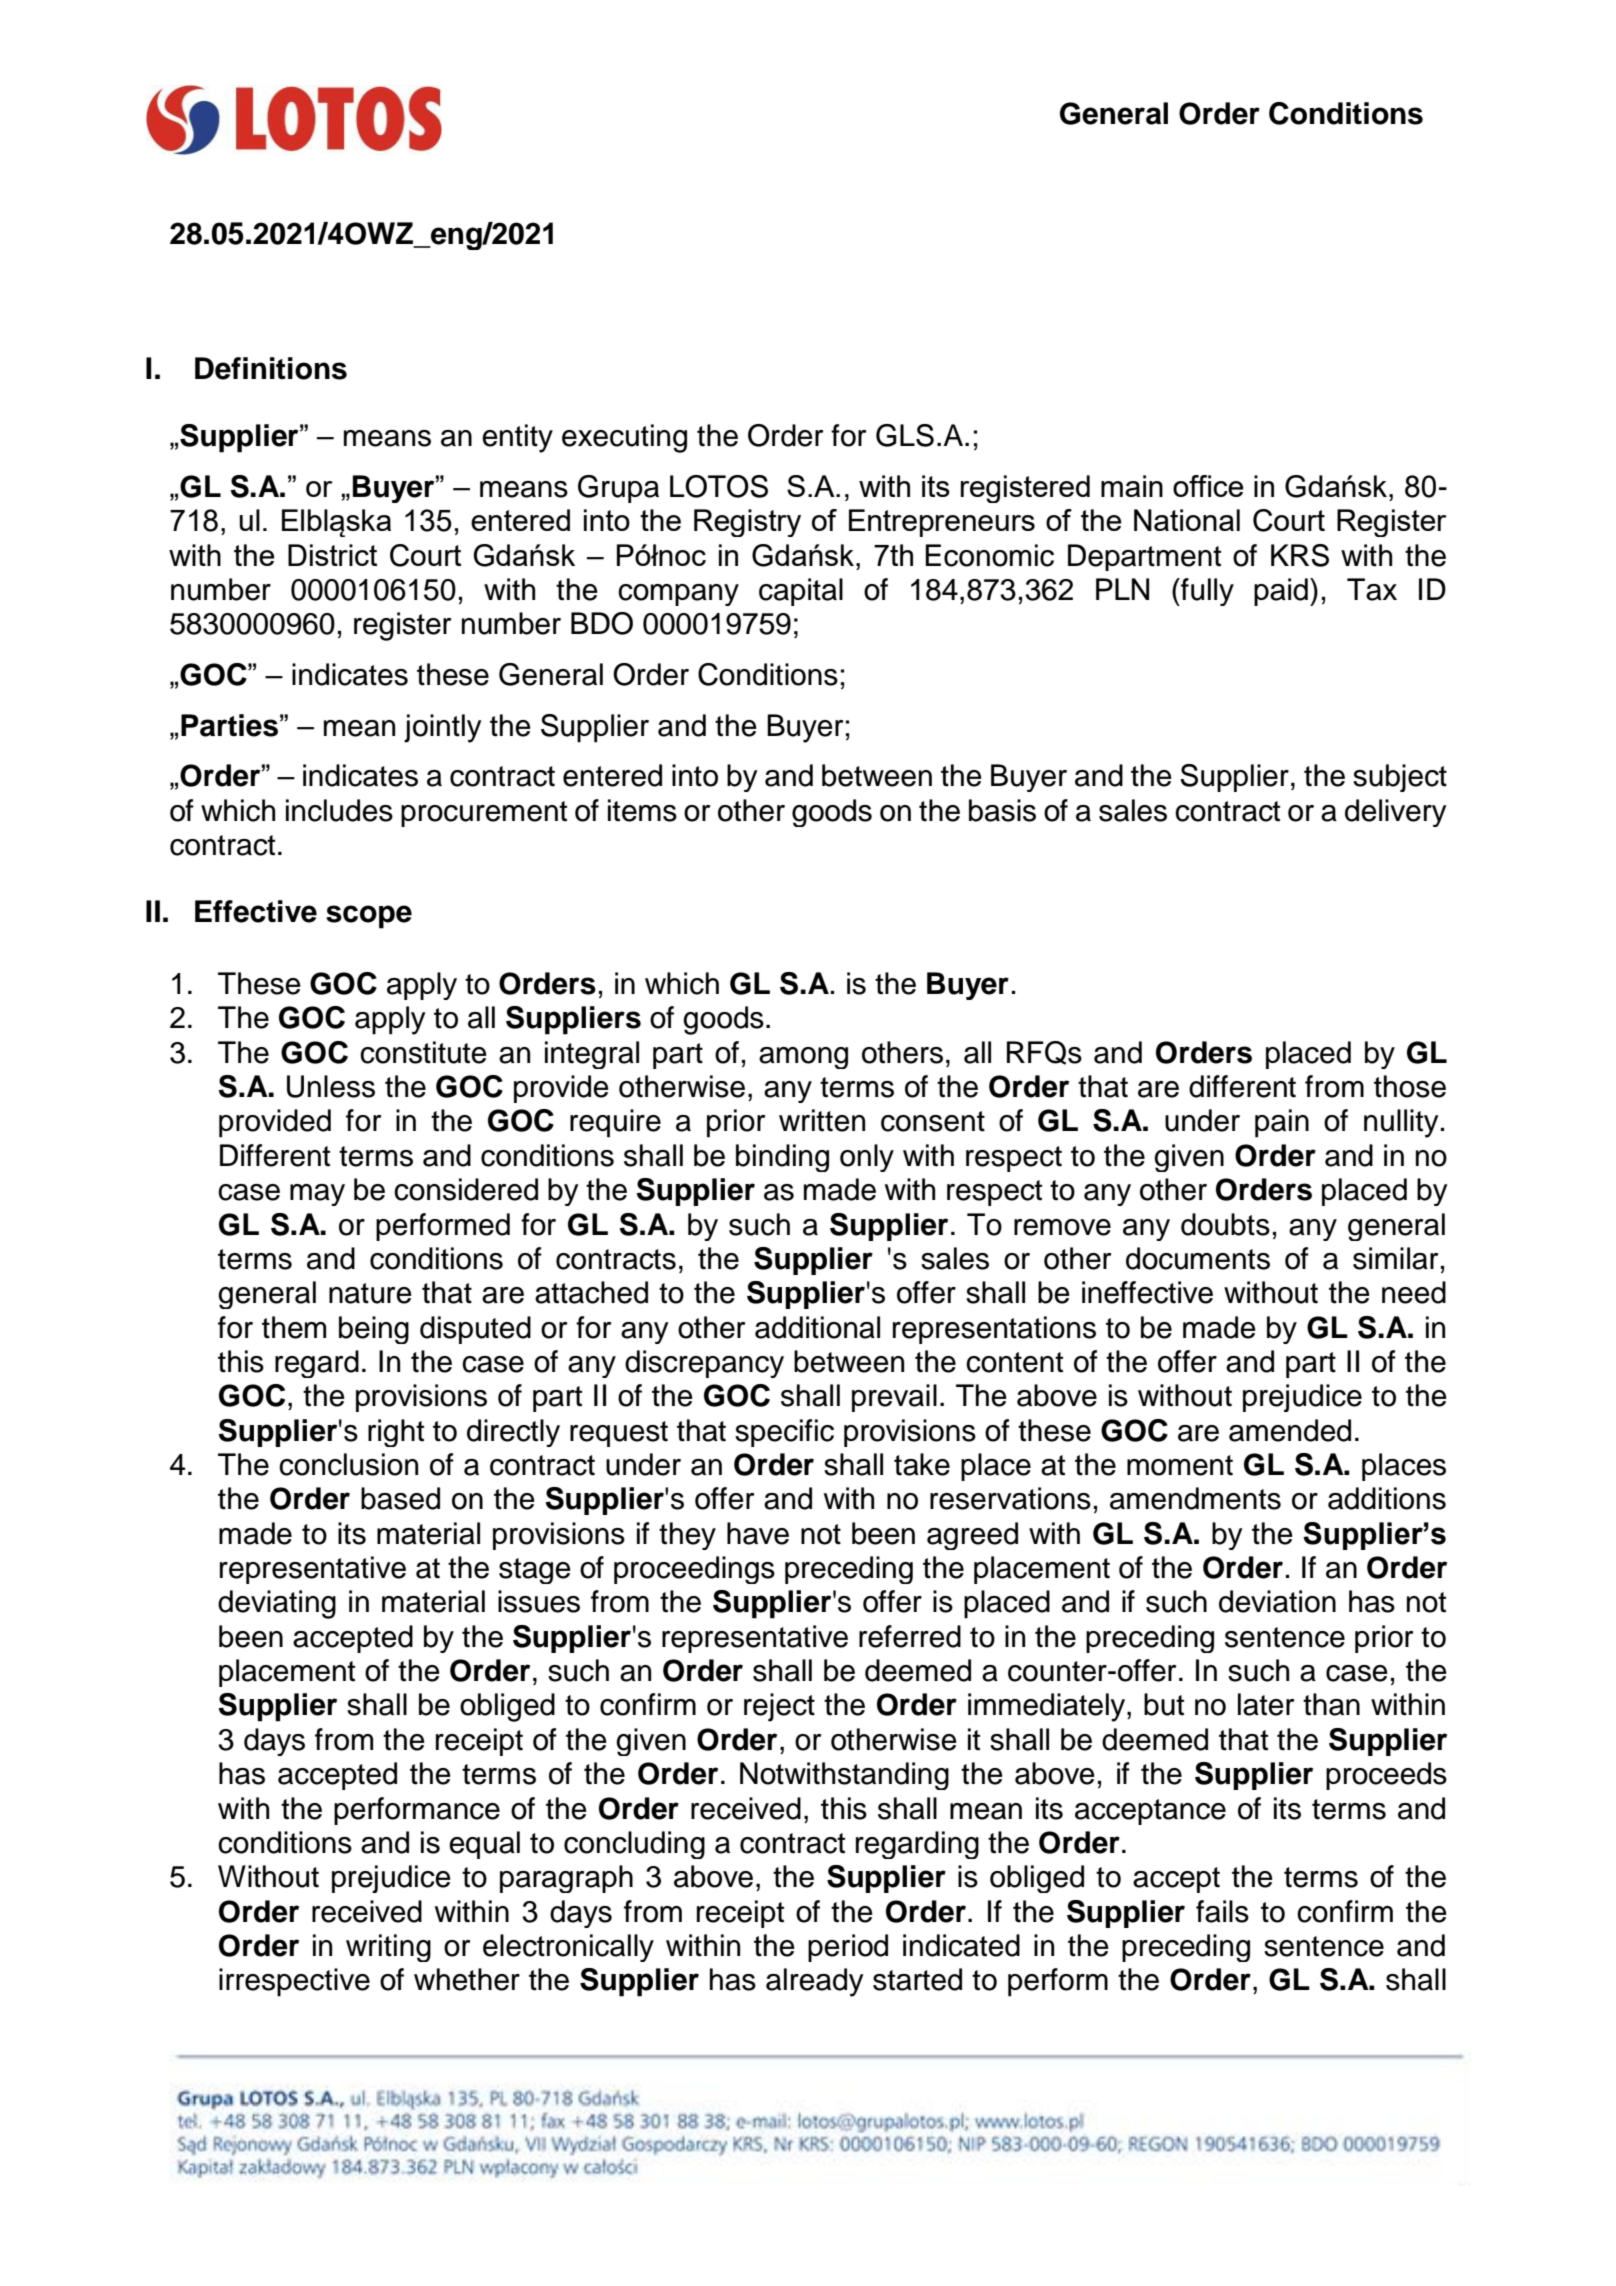  Describe the element at coordinates (1277, 1601) in the page. I see `deviation` at that location.
